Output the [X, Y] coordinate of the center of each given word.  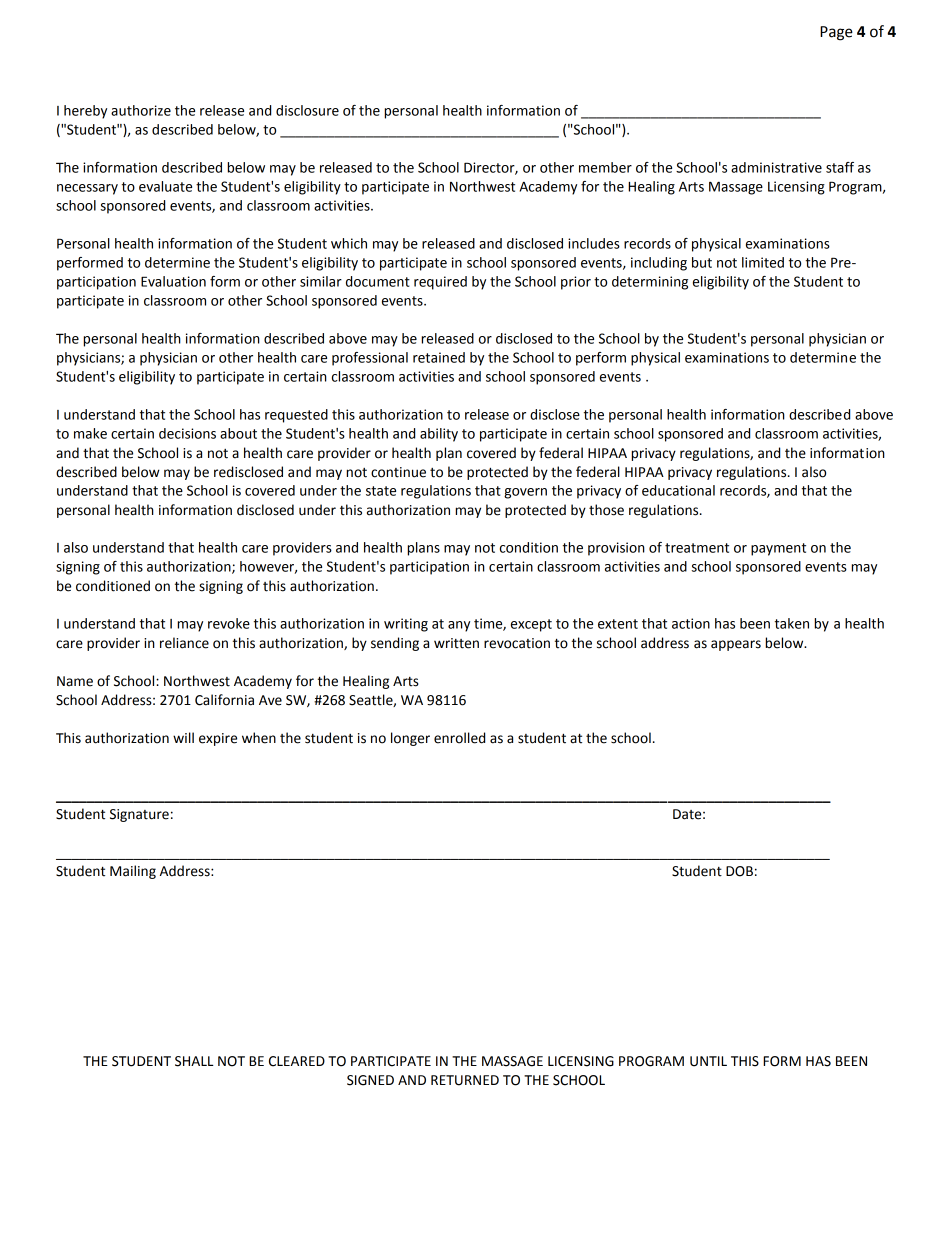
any [459, 626]
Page [836, 33]
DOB [739, 871]
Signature [139, 815]
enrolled [459, 738]
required [440, 283]
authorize [141, 110]
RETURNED [465, 1080]
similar [321, 281]
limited [763, 262]
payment [778, 549]
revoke [229, 623]
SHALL [194, 1061]
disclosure [307, 110]
